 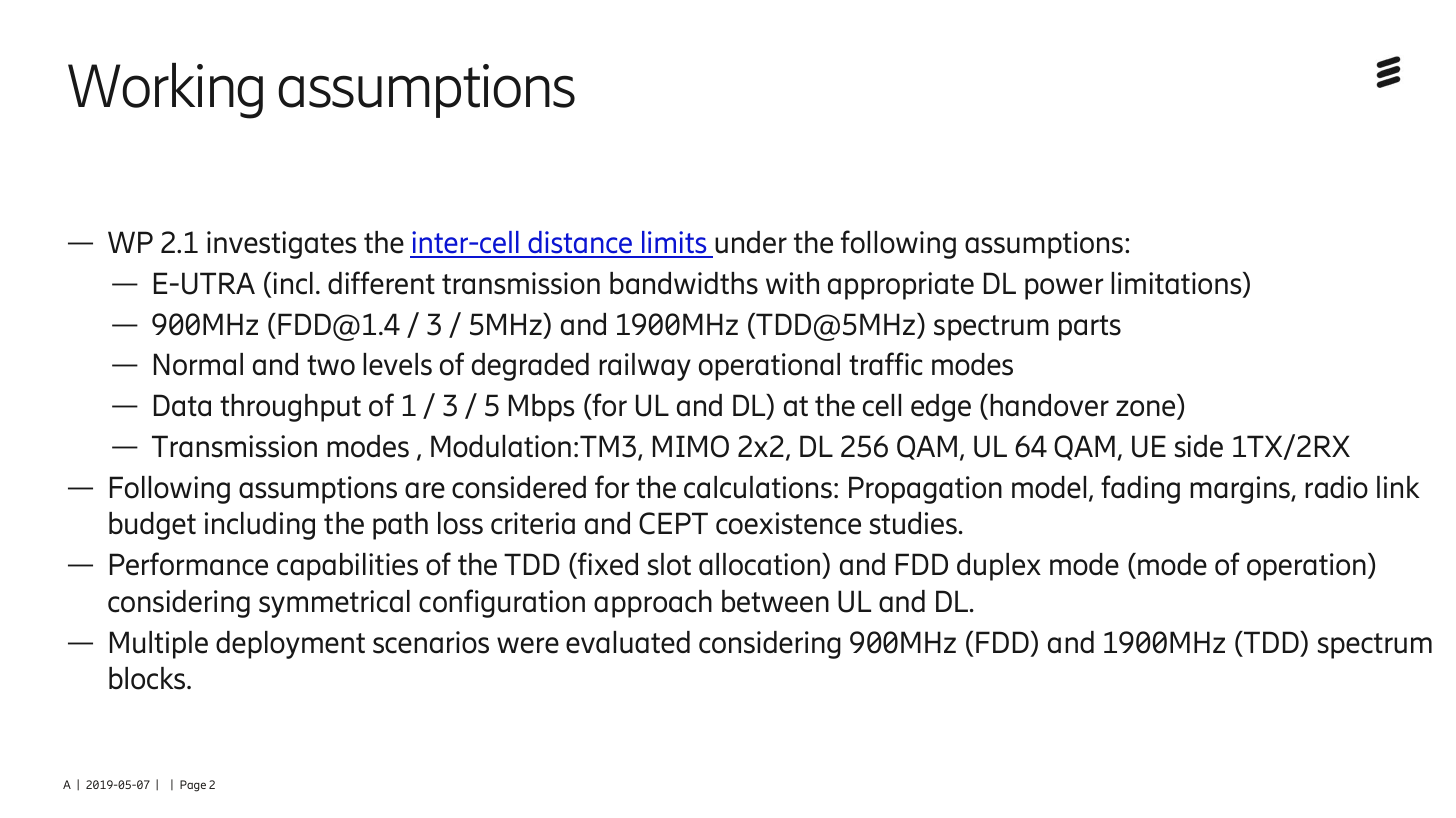 I want to click on under, so click(x=751, y=242).
